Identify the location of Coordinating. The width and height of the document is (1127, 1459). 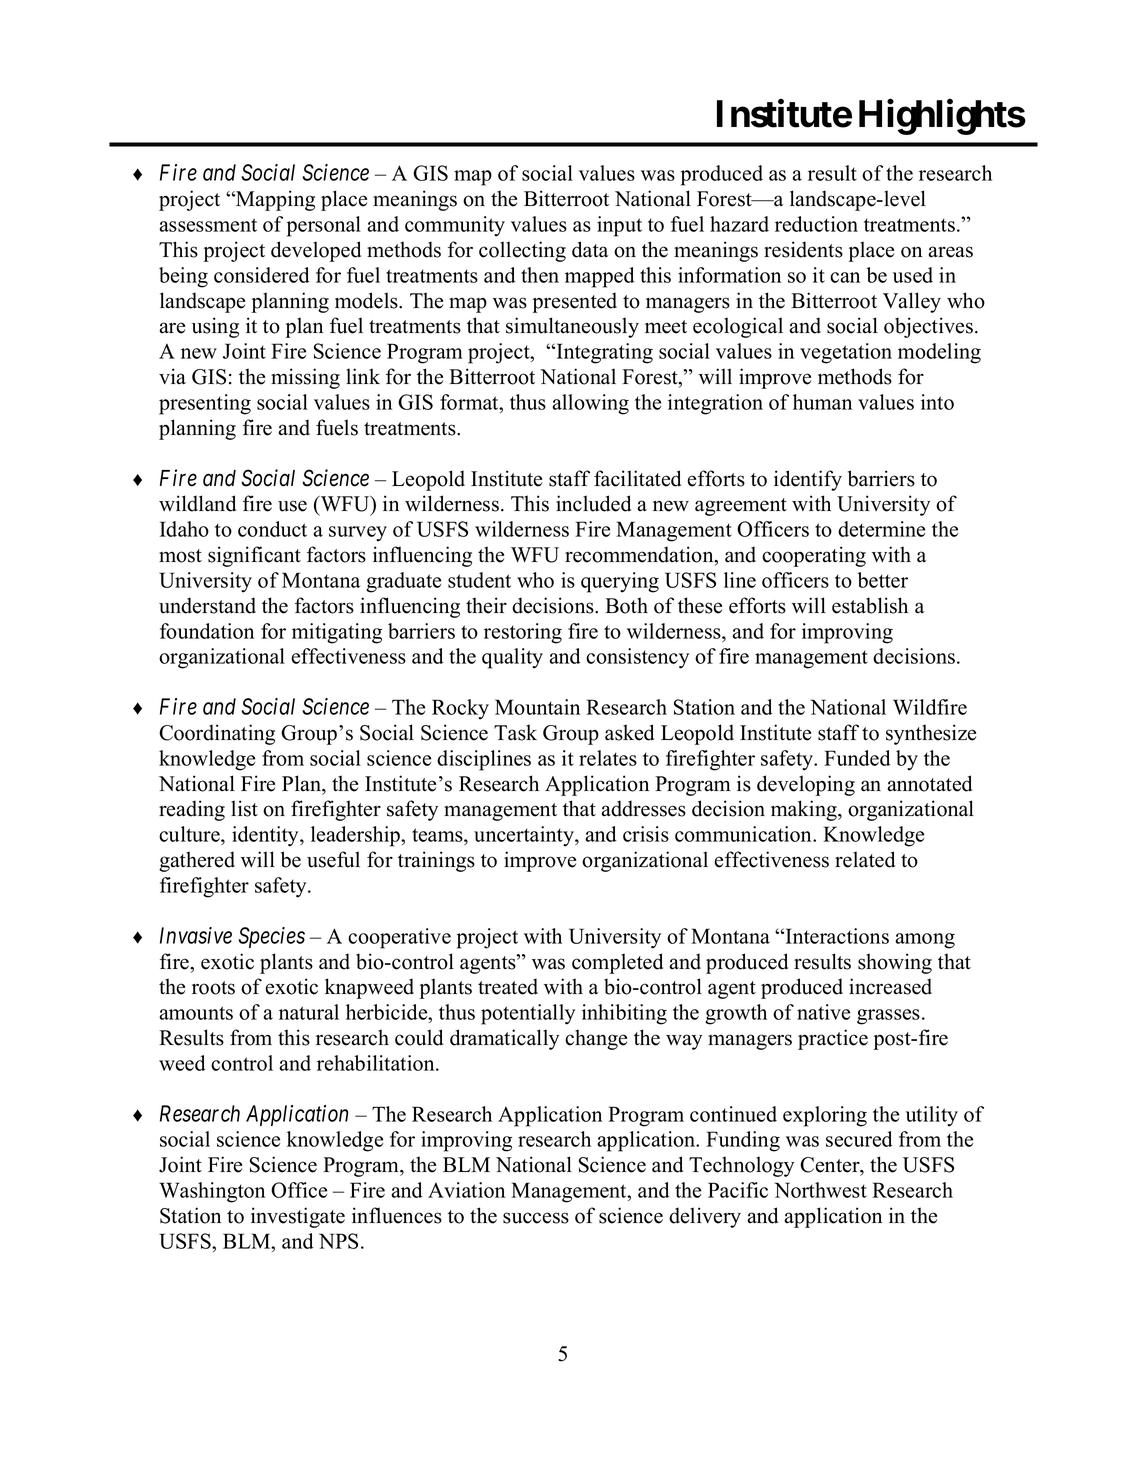
(217, 734).
